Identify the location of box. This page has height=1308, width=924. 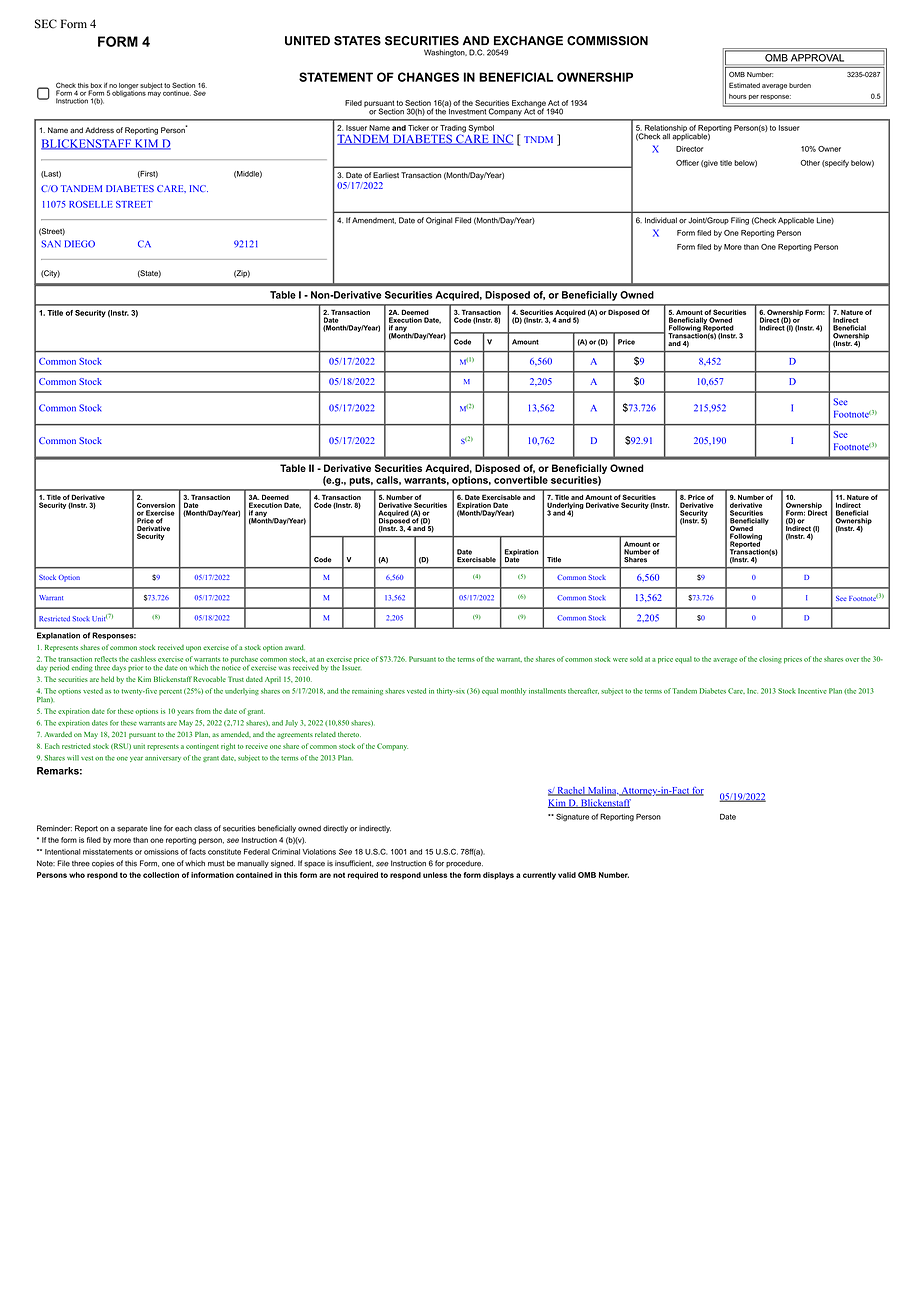
(96, 85).
